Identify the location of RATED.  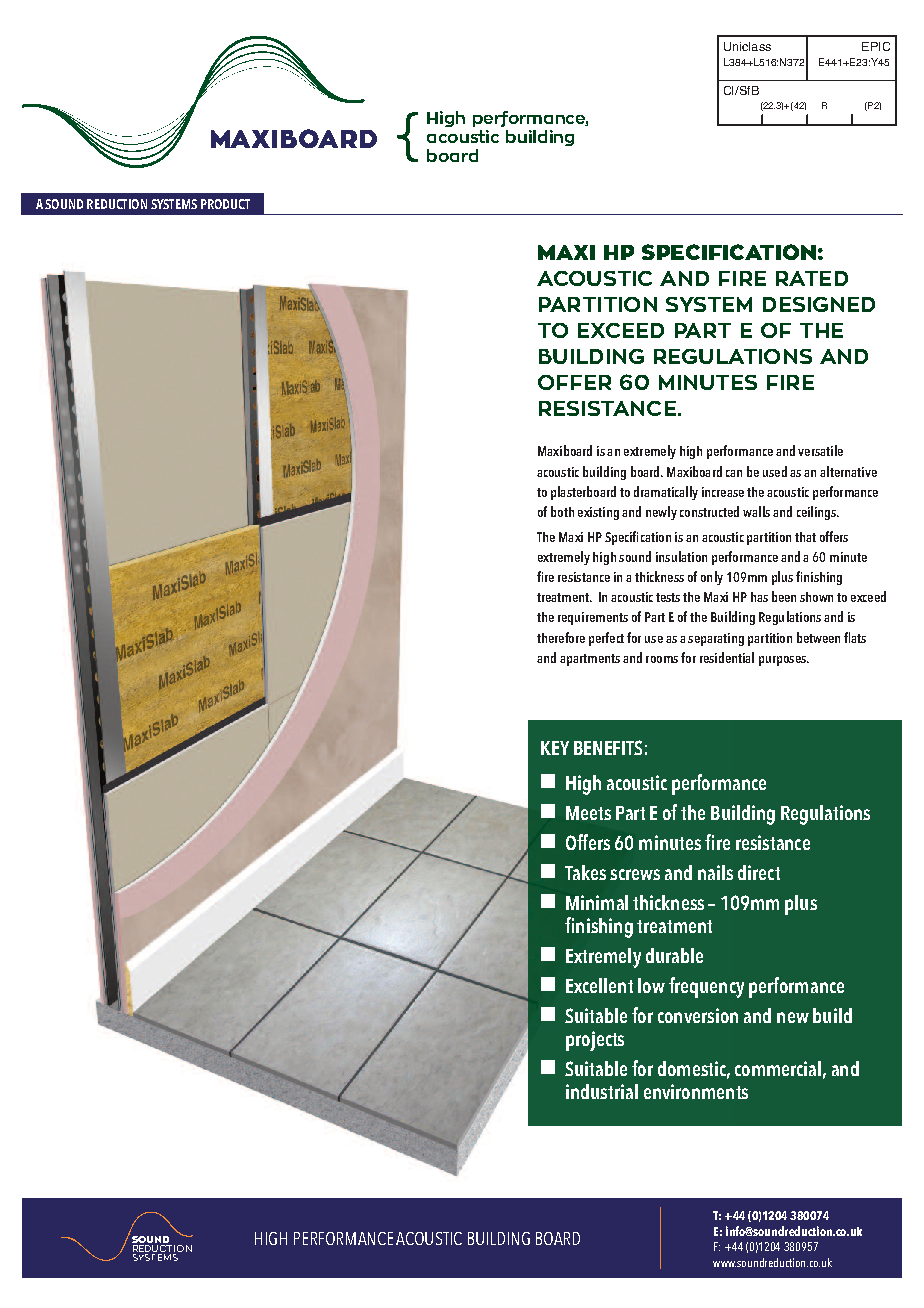
(812, 278).
